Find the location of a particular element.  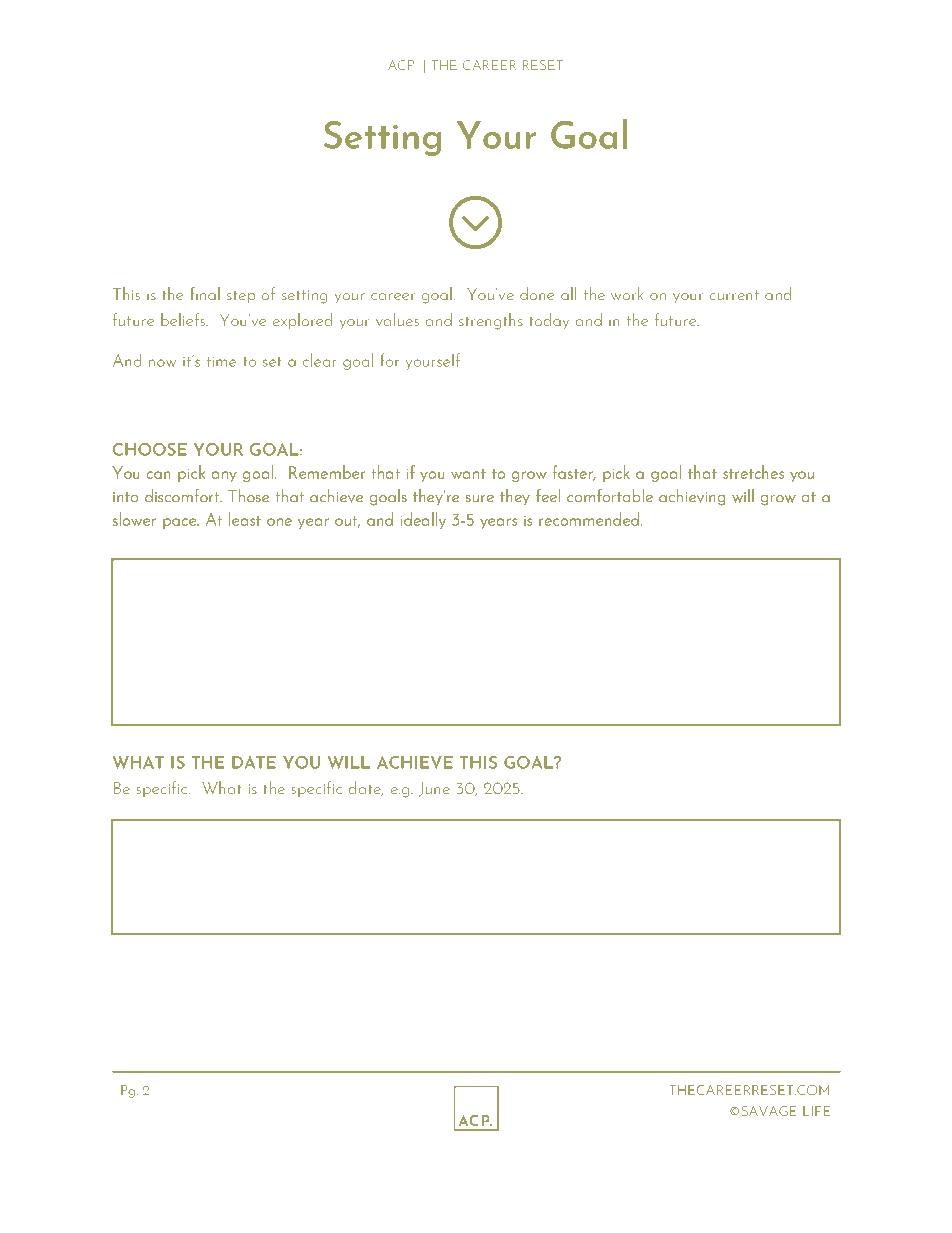

LIFE is located at coordinates (816, 1111).
